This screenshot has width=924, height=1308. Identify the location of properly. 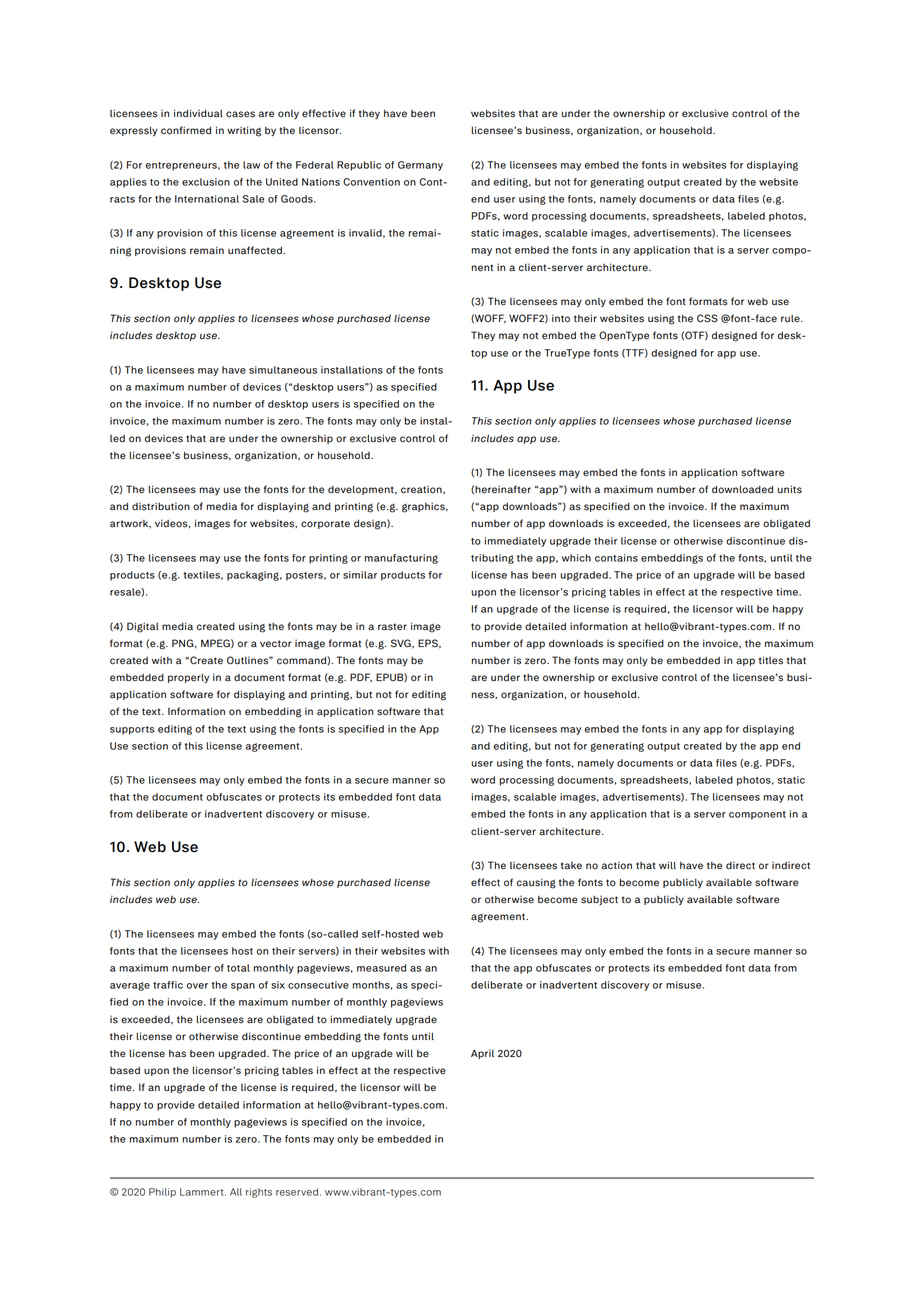
(188, 678).
